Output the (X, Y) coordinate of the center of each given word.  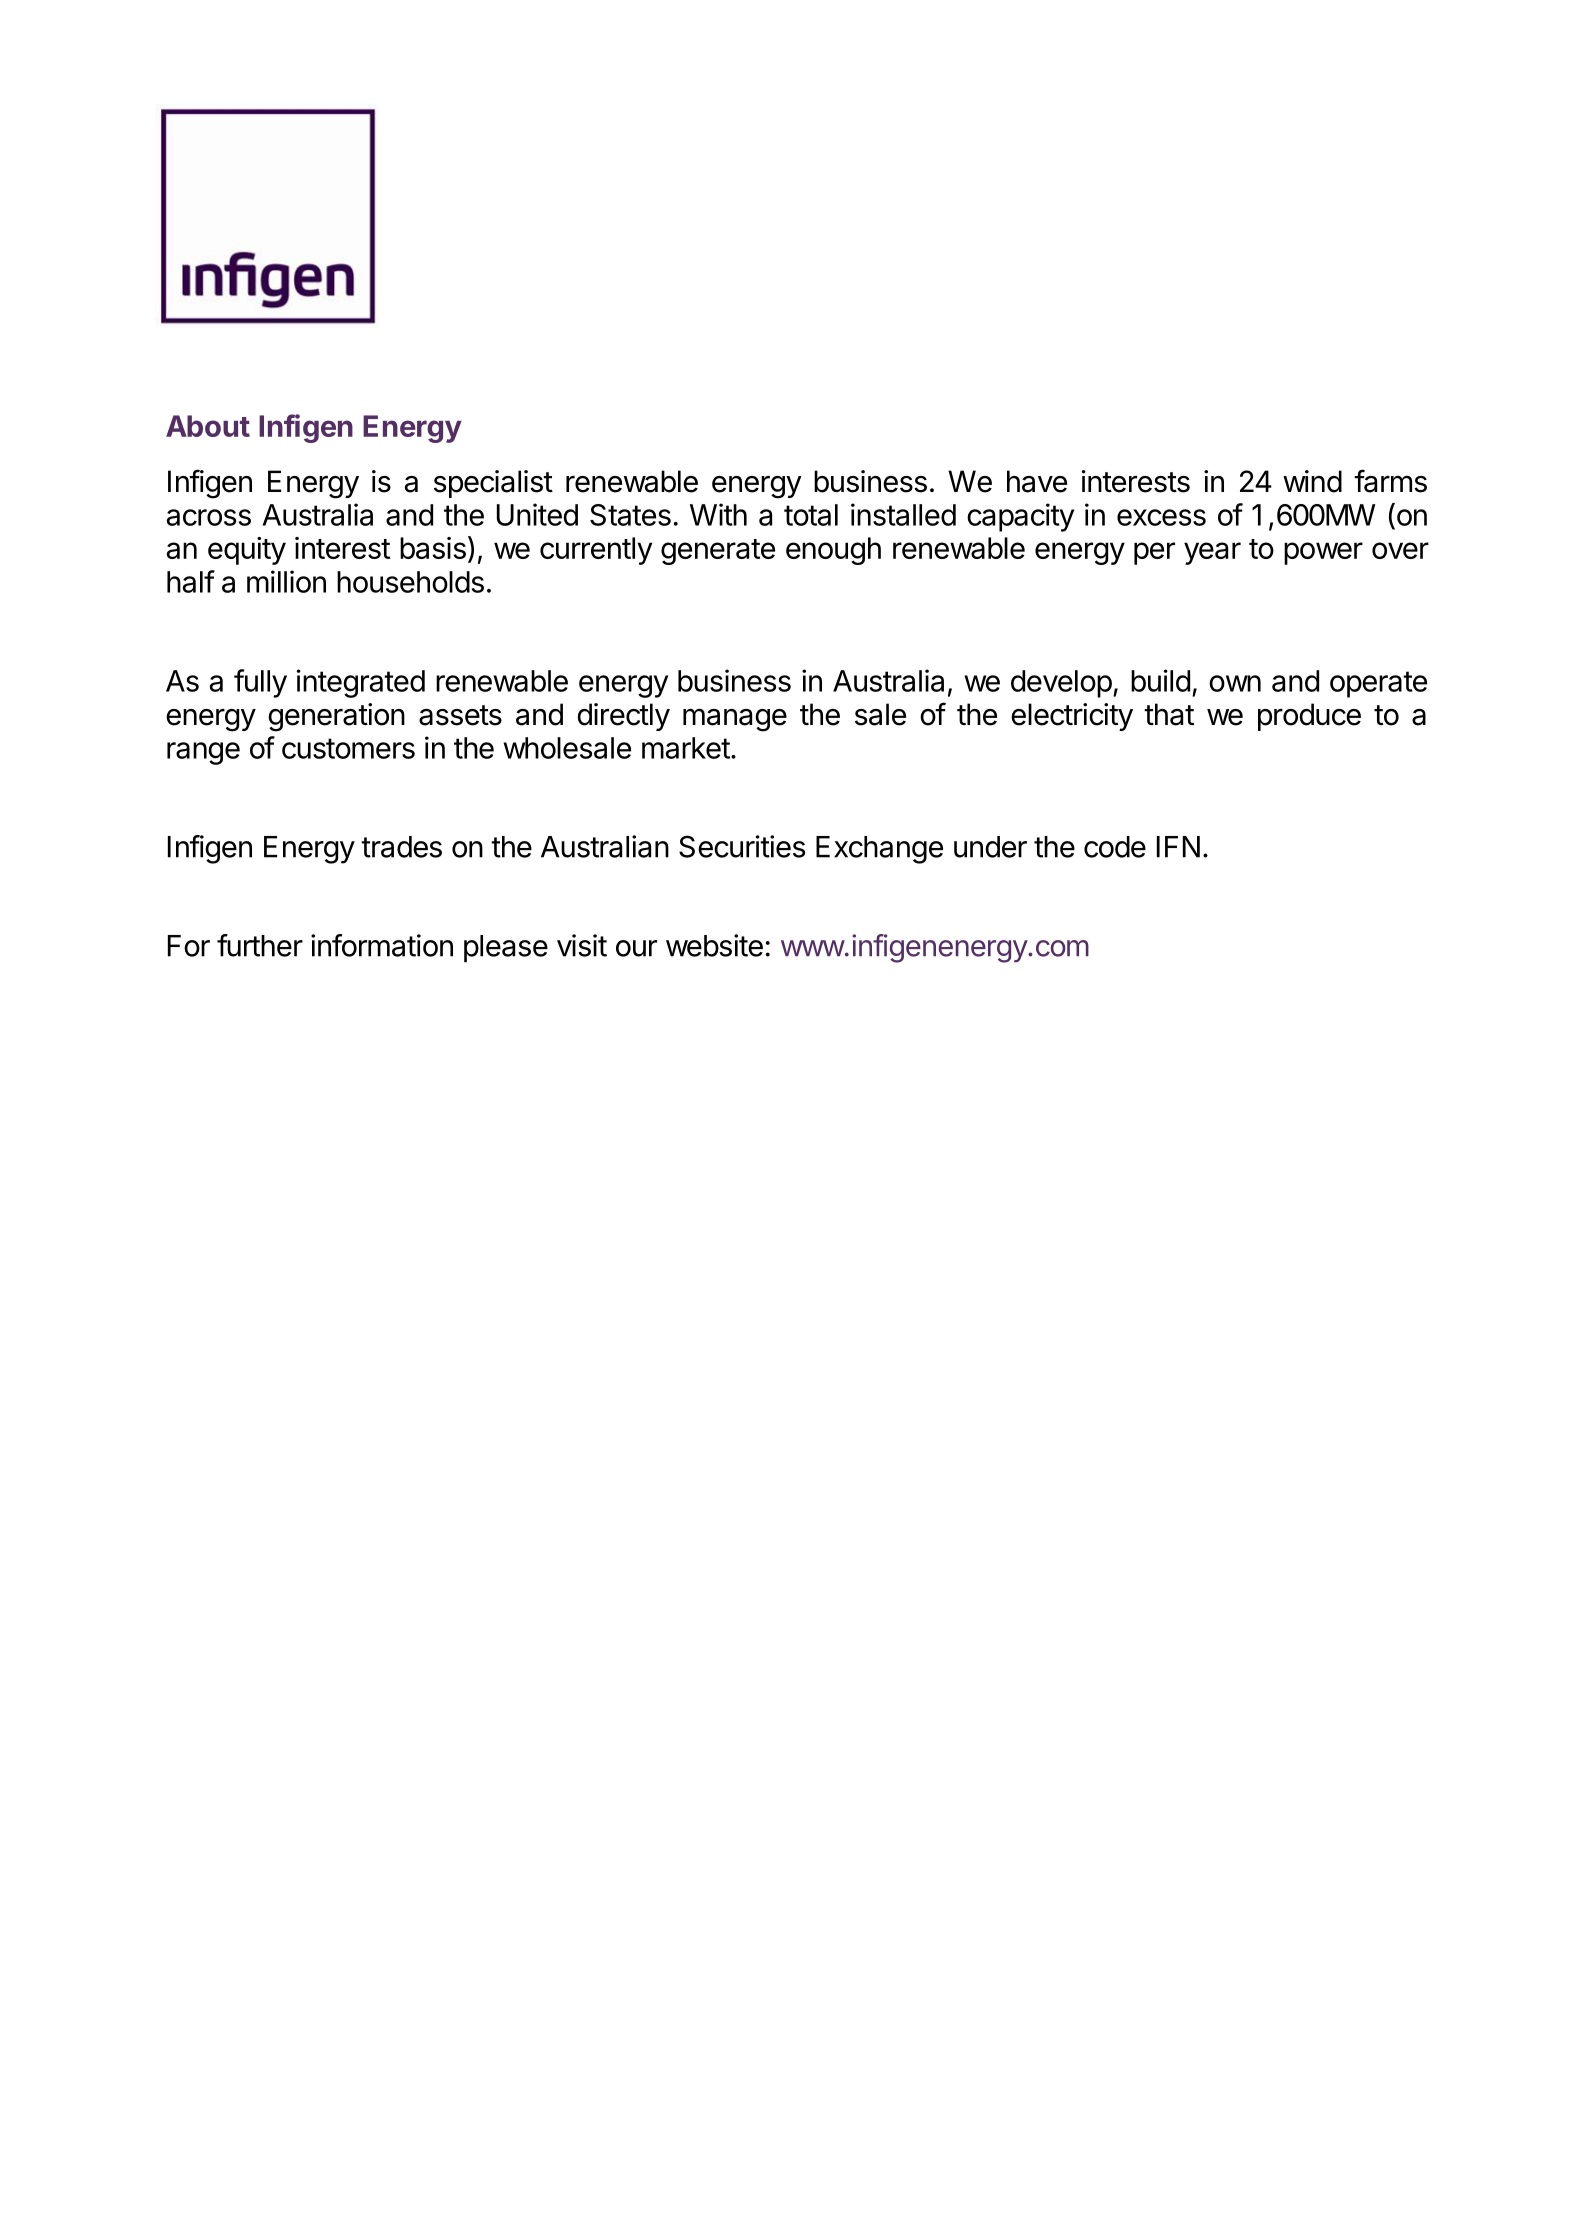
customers (348, 748)
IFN (1178, 847)
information (382, 945)
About (208, 426)
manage (735, 720)
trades (401, 847)
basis (433, 548)
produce (1309, 717)
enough (833, 551)
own (1235, 683)
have (1037, 481)
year (1212, 553)
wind (1312, 481)
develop (1061, 684)
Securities (742, 846)
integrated (361, 683)
